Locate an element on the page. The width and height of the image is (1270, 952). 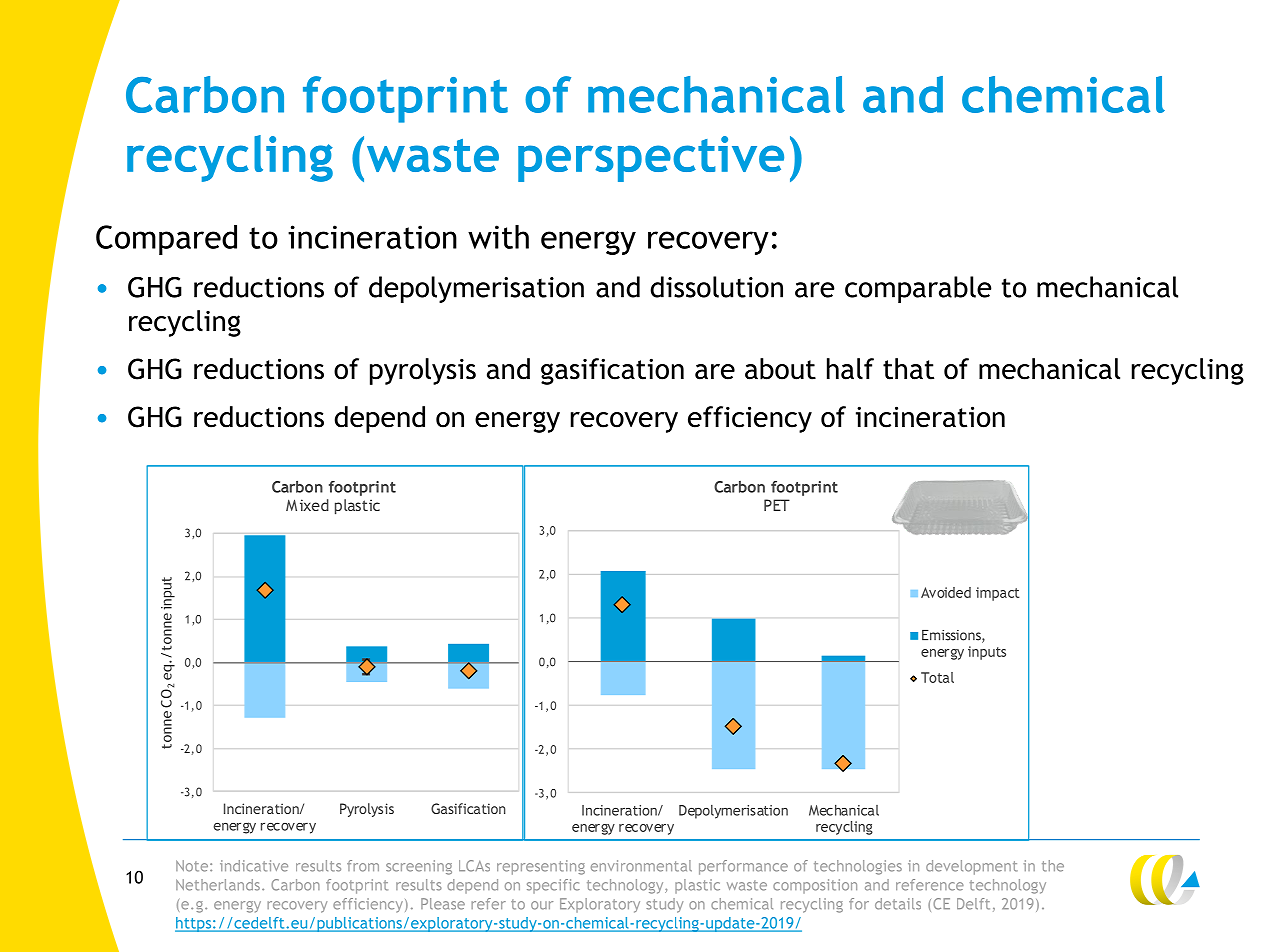
impact is located at coordinates (998, 594).
